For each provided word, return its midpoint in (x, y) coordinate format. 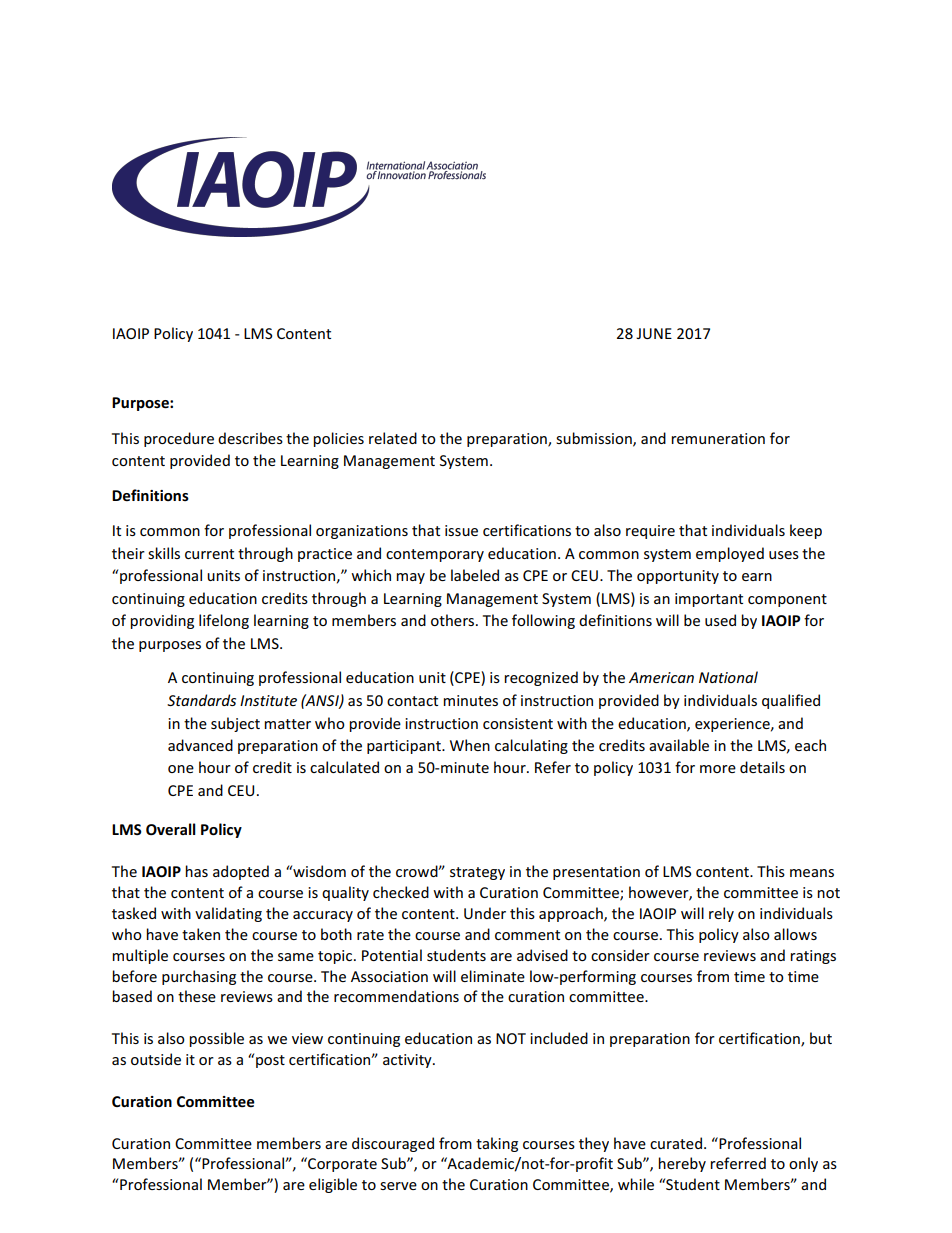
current (209, 554)
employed (730, 554)
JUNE (654, 333)
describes (250, 438)
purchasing (199, 977)
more (718, 769)
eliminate (493, 976)
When (470, 745)
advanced (200, 745)
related (393, 438)
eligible (333, 1185)
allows (795, 934)
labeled (475, 575)
